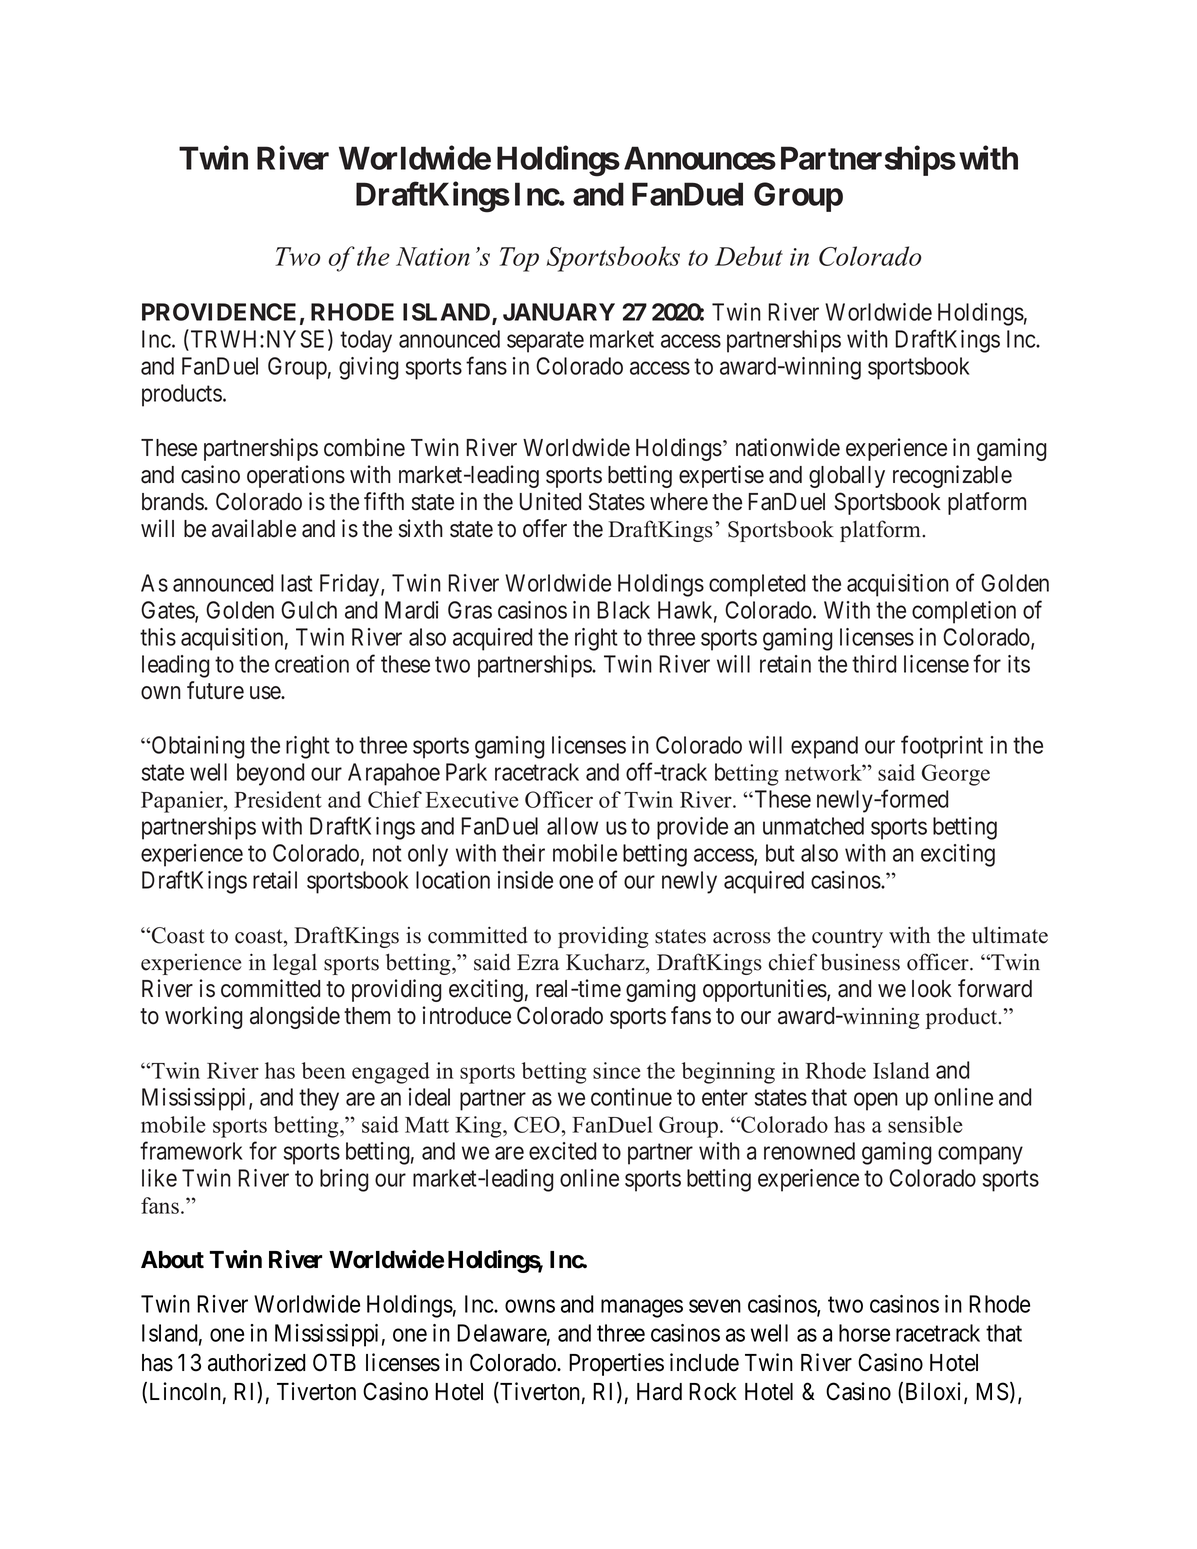 Image resolution: width=1197 pixels, height=1549 pixels. Describe the element at coordinates (572, 826) in the page. I see `allow` at that location.
